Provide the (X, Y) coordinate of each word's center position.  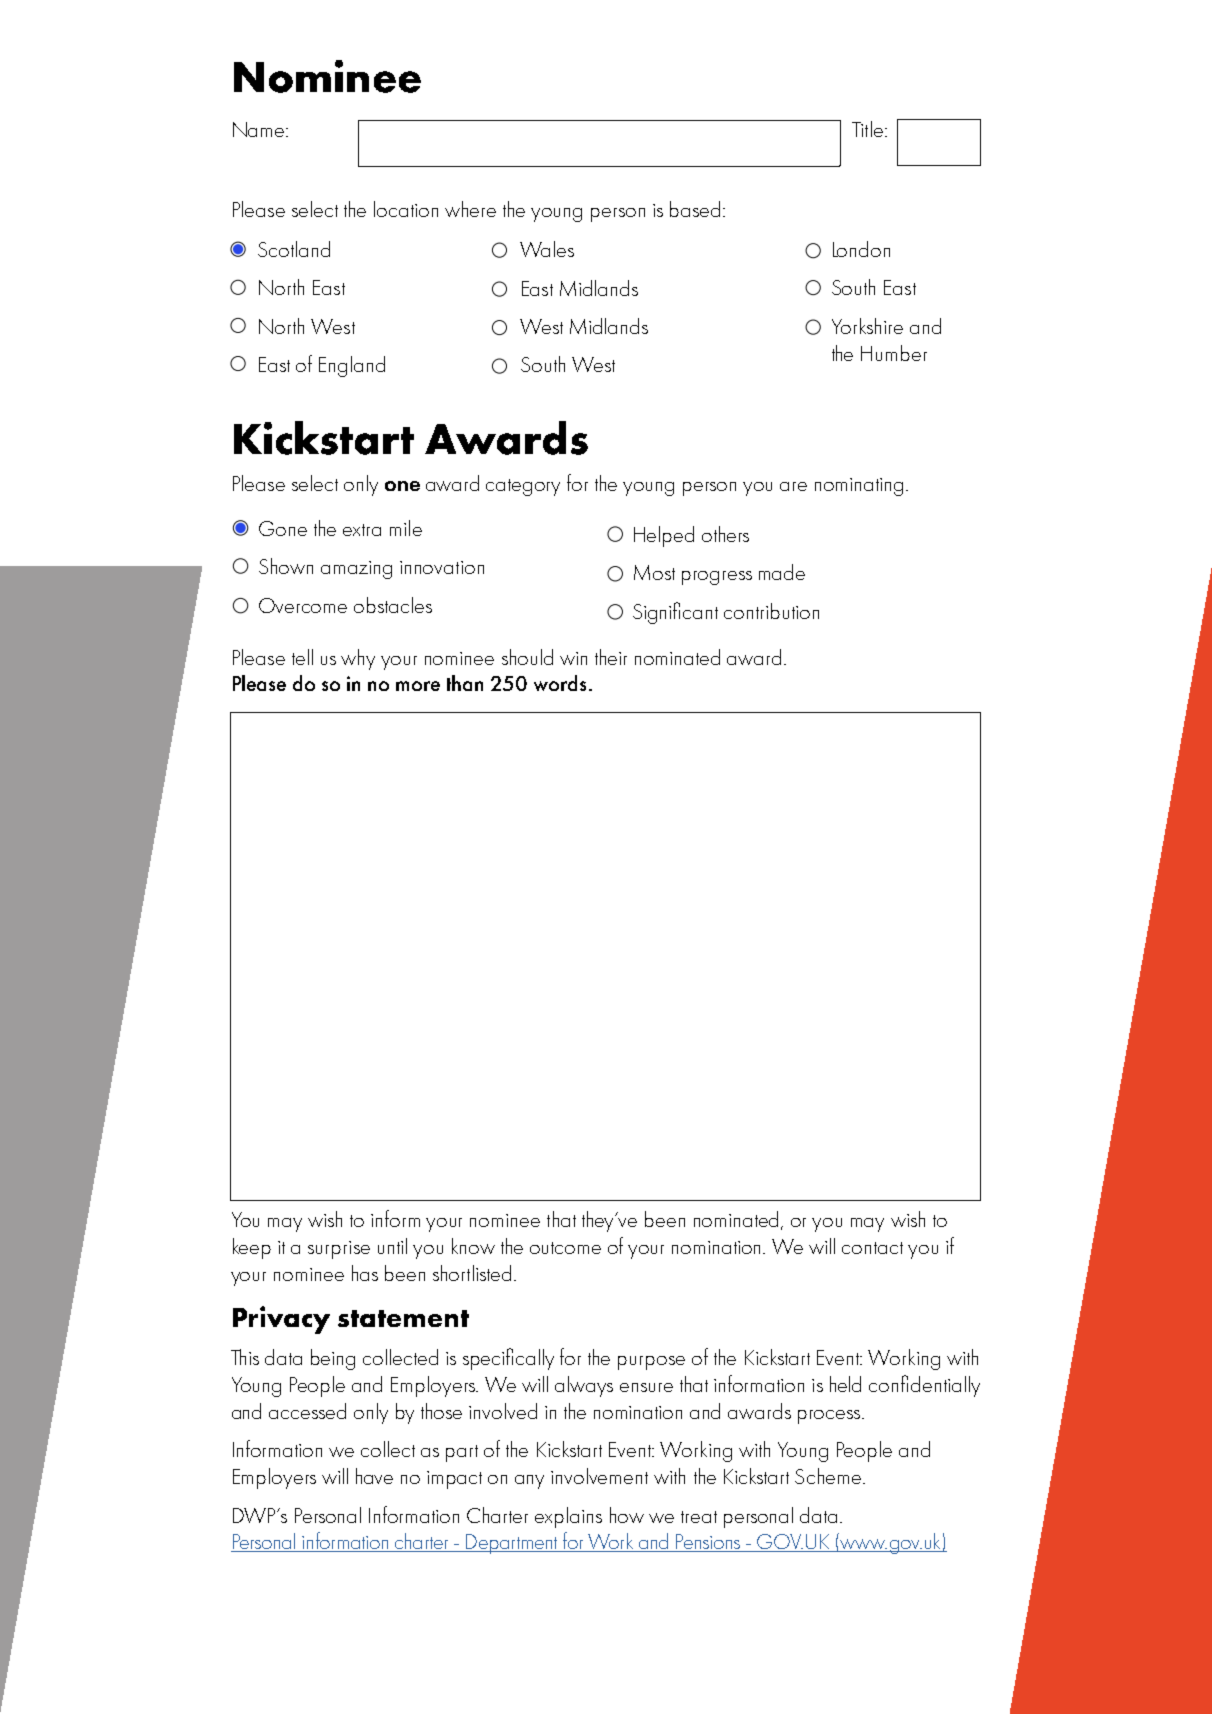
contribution (771, 611)
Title (867, 129)
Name (260, 129)
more (418, 686)
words (560, 683)
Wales (547, 249)
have (374, 1476)
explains (568, 1517)
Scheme (829, 1476)
